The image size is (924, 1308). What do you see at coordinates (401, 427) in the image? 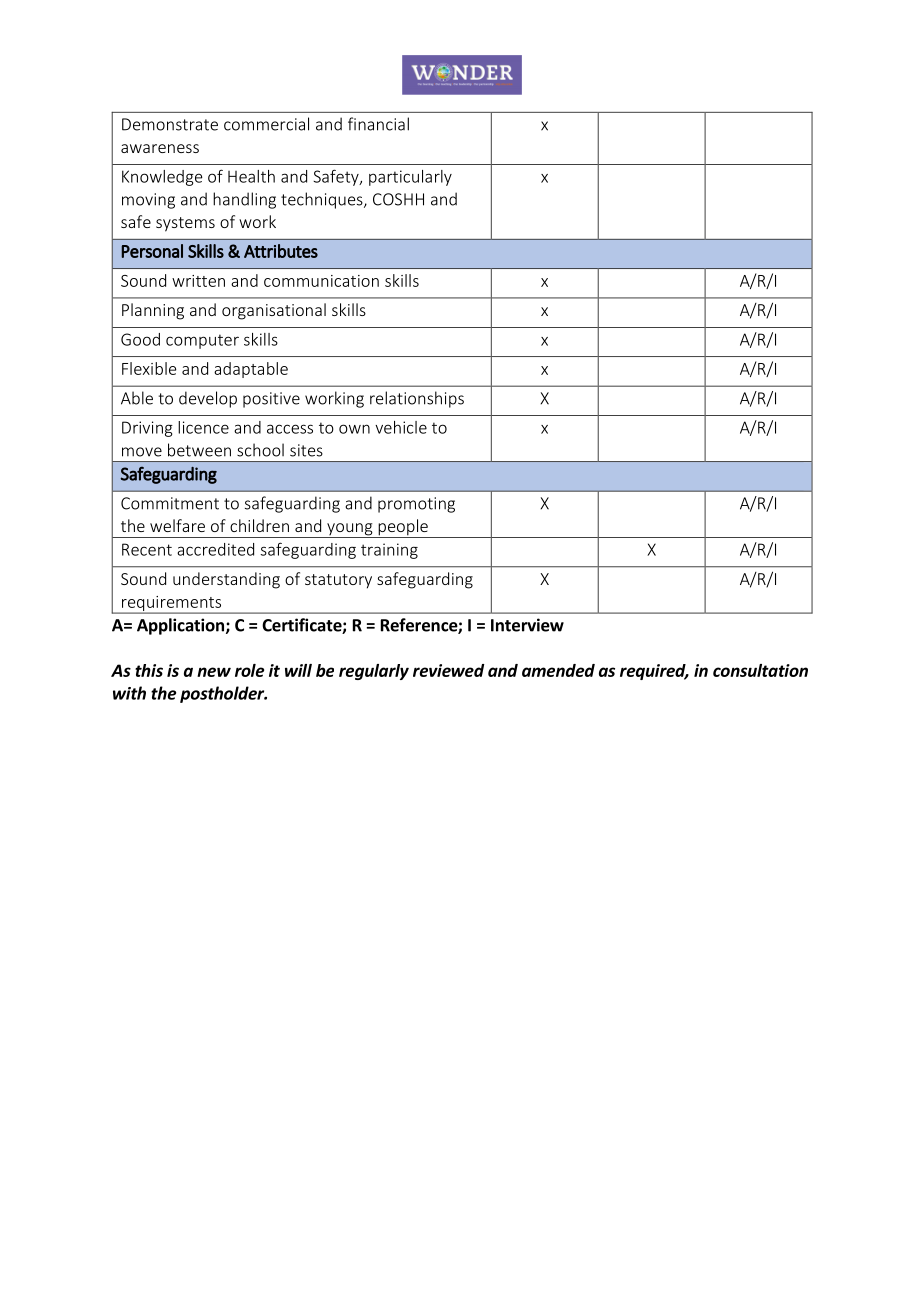
I see `vehicle` at bounding box center [401, 427].
